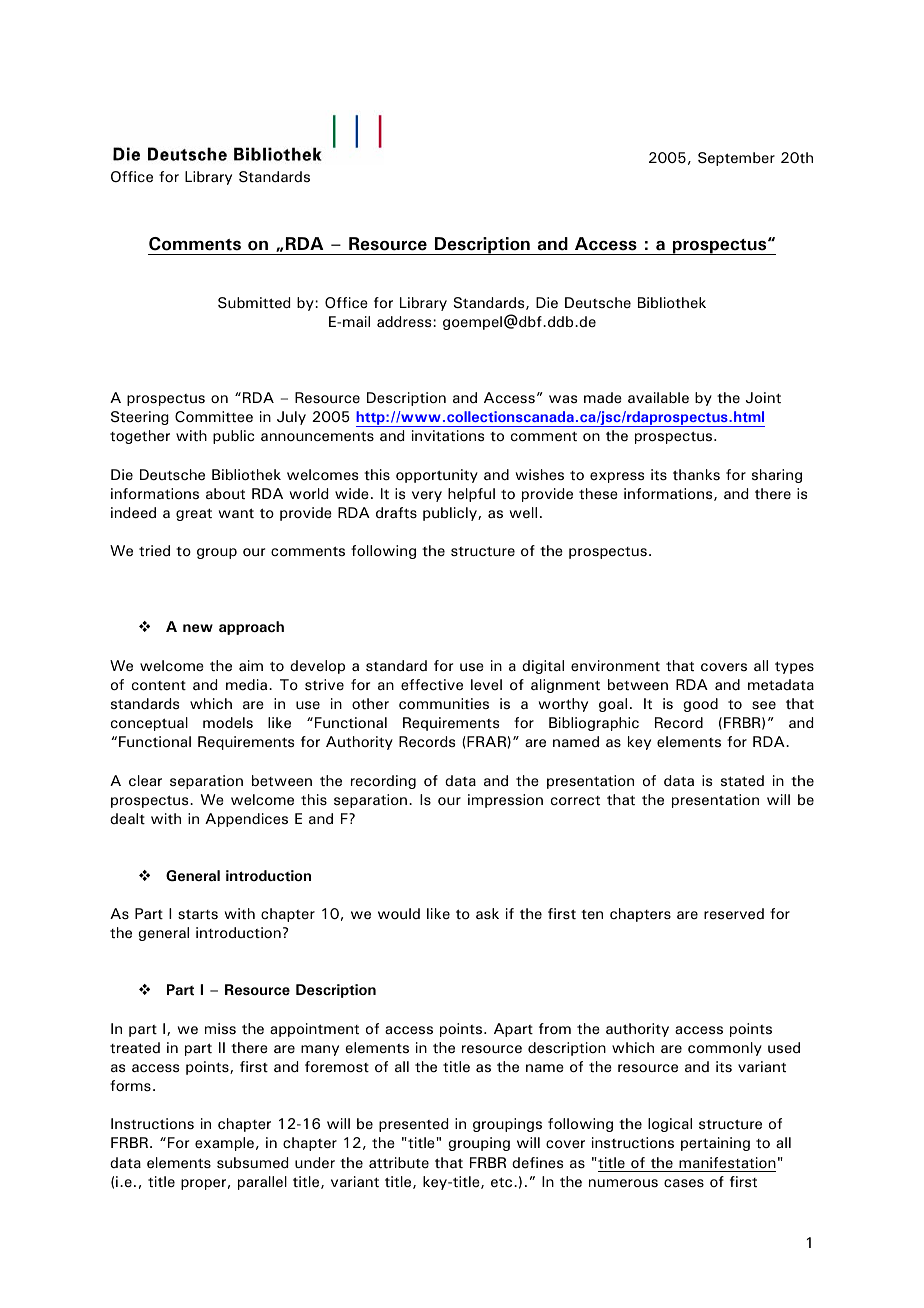 Image resolution: width=924 pixels, height=1308 pixels. Describe the element at coordinates (734, 914) in the screenshot. I see `reserved` at that location.
